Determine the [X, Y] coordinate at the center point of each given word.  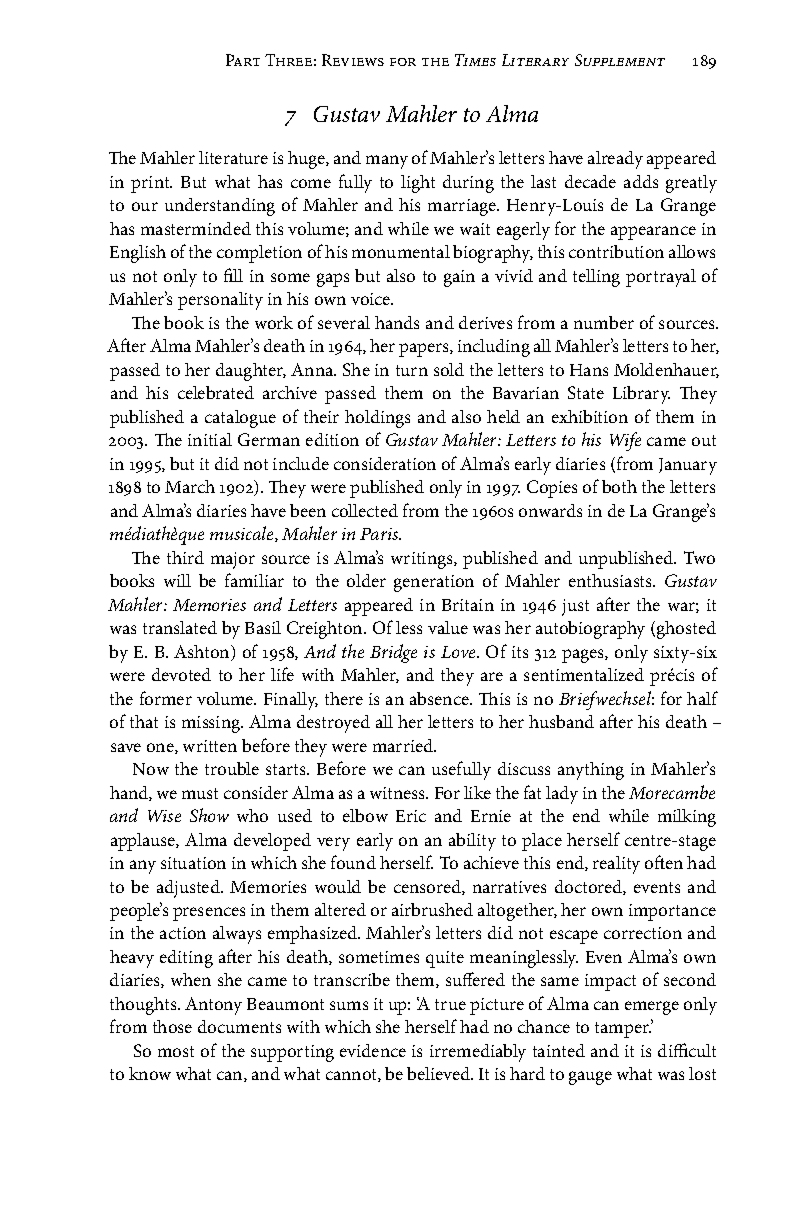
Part [243, 60]
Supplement [620, 60]
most [176, 1051]
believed [440, 1073]
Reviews [353, 60]
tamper [623, 1029]
